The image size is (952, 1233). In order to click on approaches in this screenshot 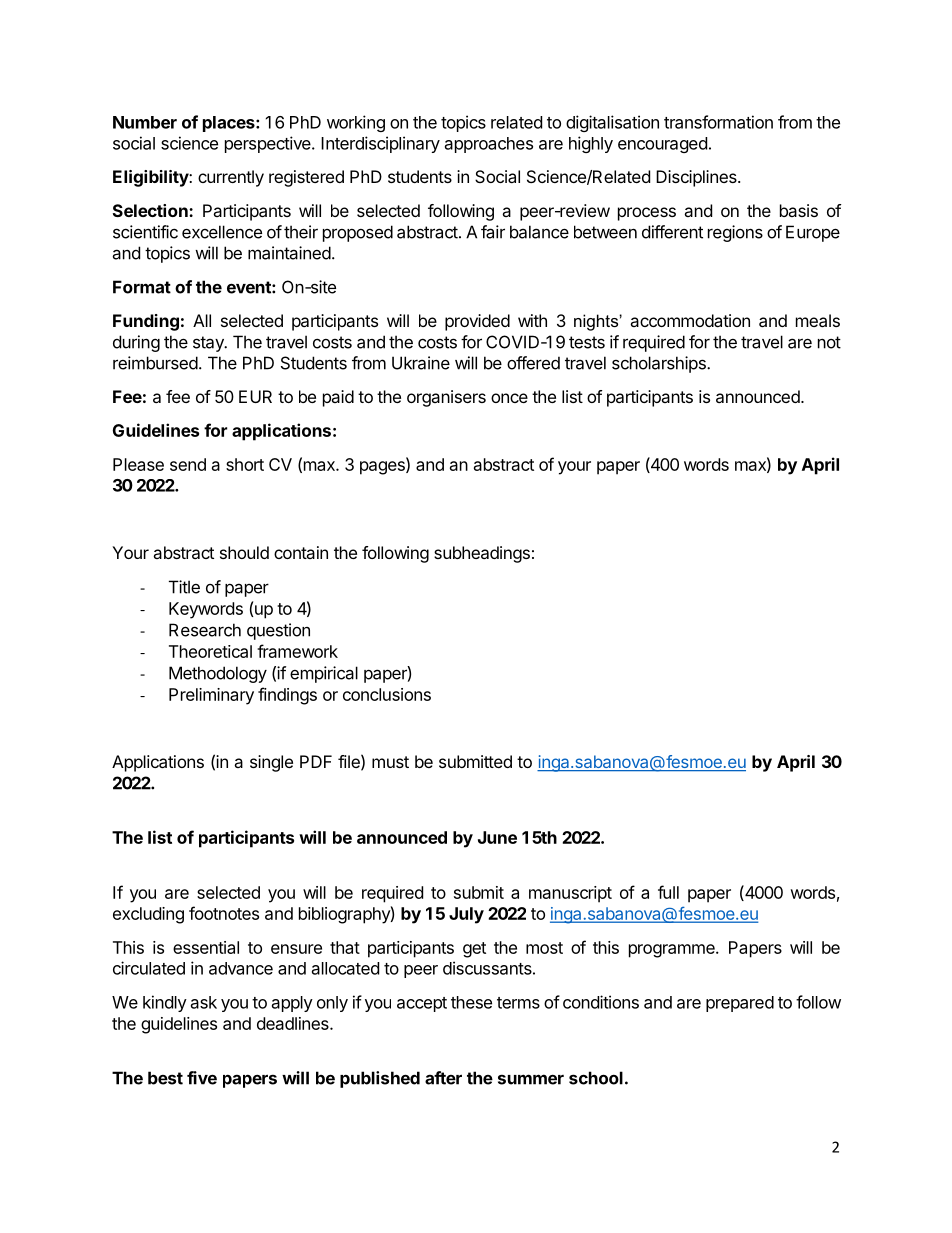, I will do `click(489, 145)`.
